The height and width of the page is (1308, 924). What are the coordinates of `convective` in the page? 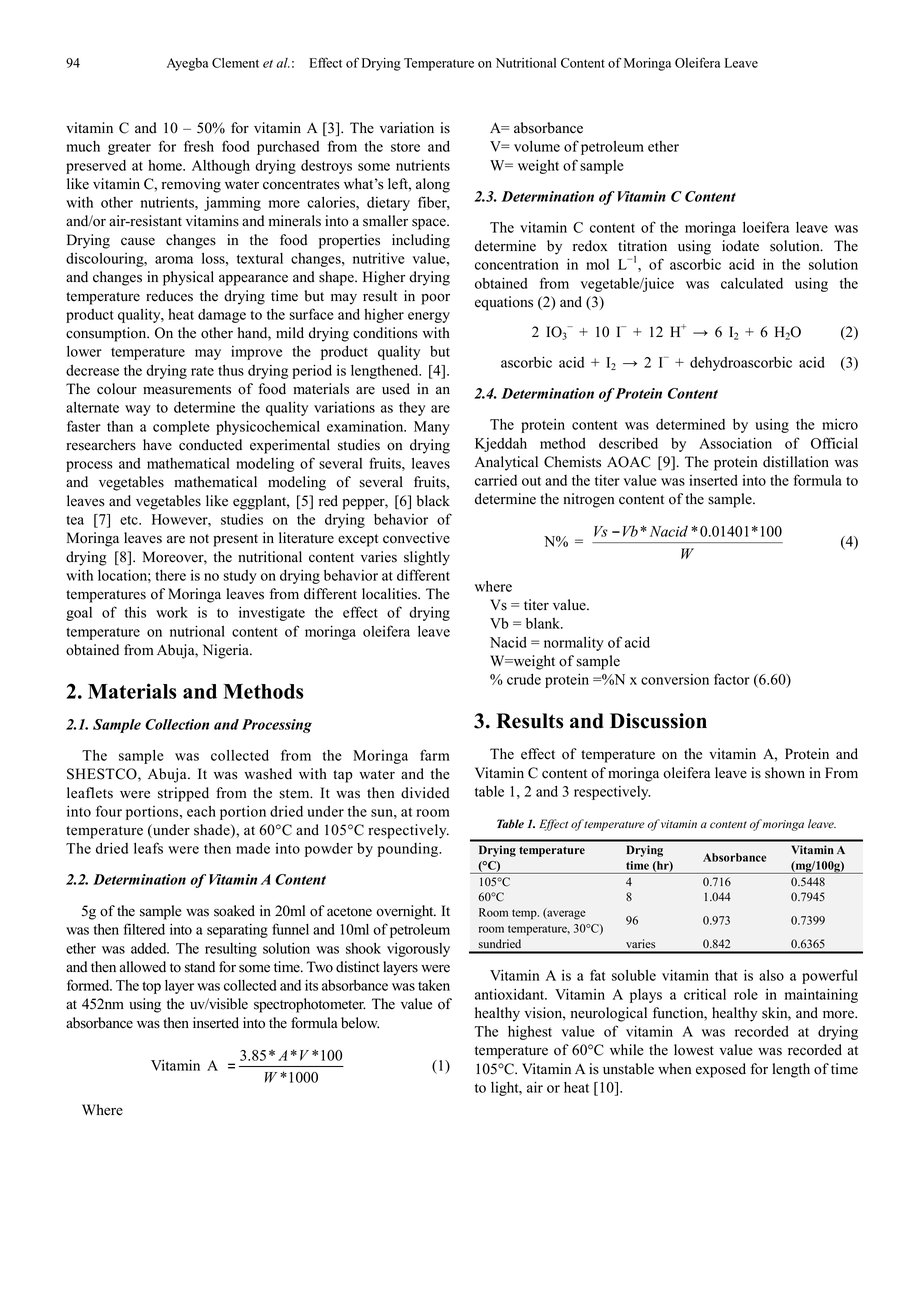 It's located at (416, 538).
